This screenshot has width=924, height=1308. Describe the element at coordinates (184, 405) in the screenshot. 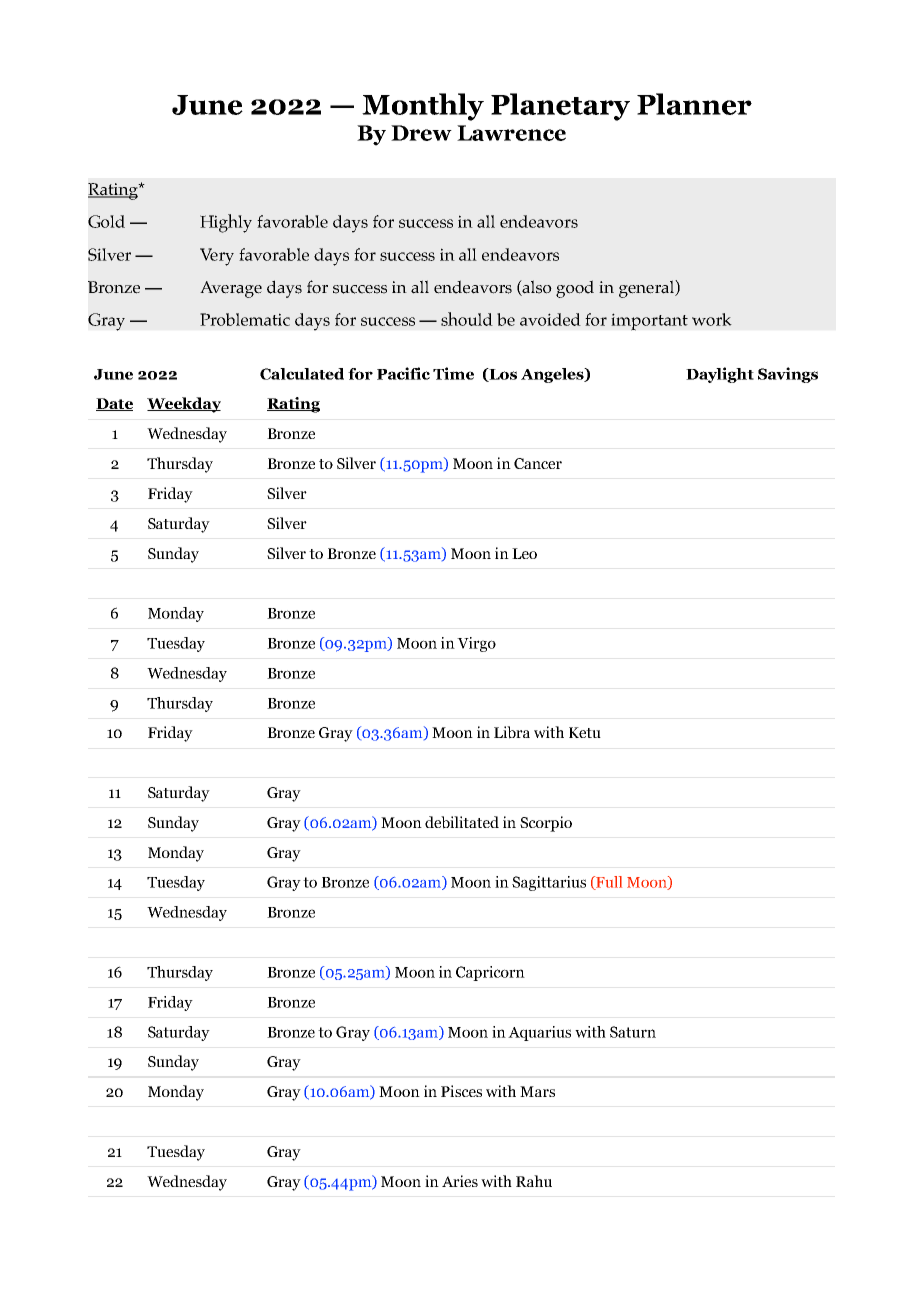

I see `Weekday` at that location.
